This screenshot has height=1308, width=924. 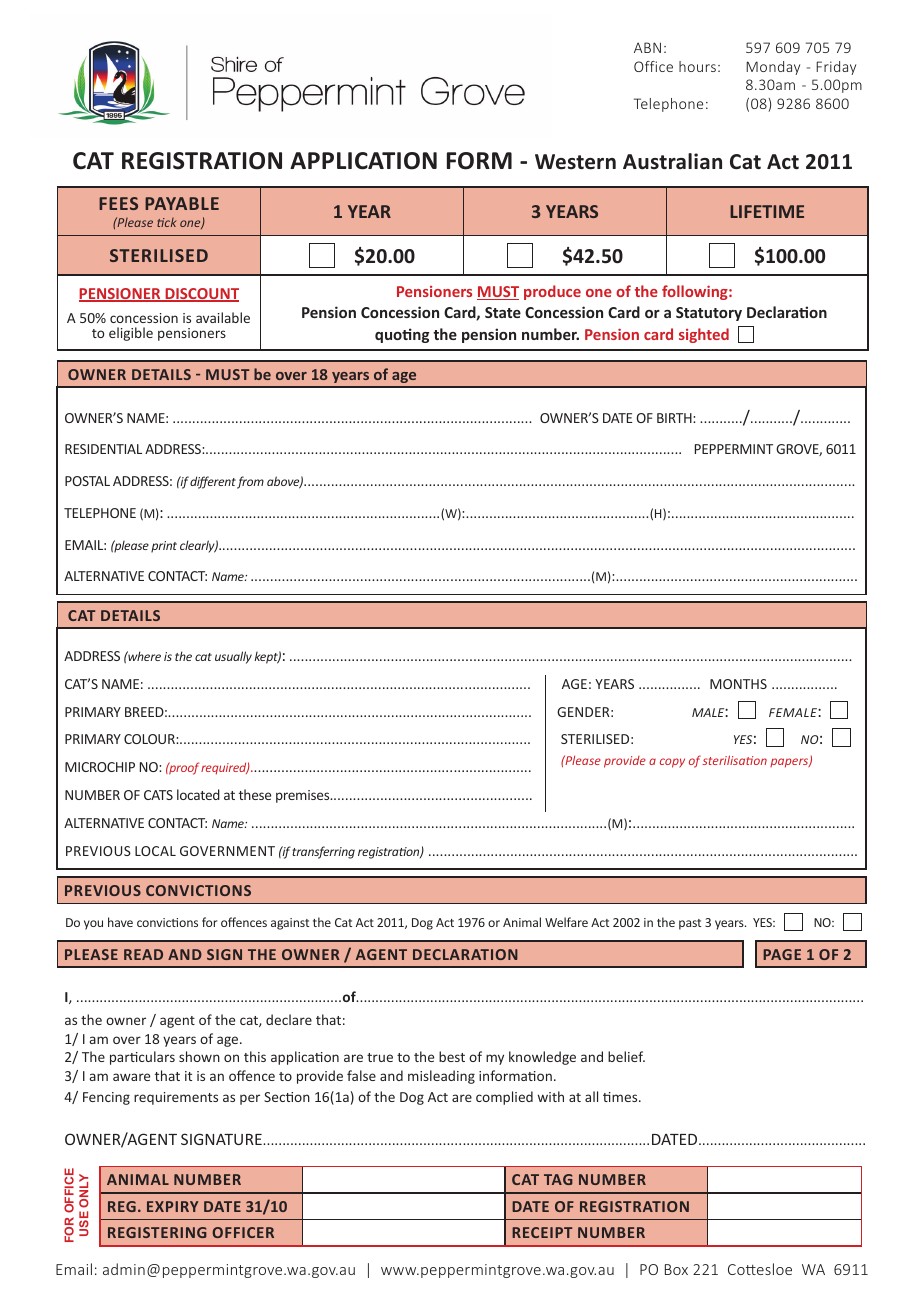 I want to click on premises, so click(x=304, y=796).
